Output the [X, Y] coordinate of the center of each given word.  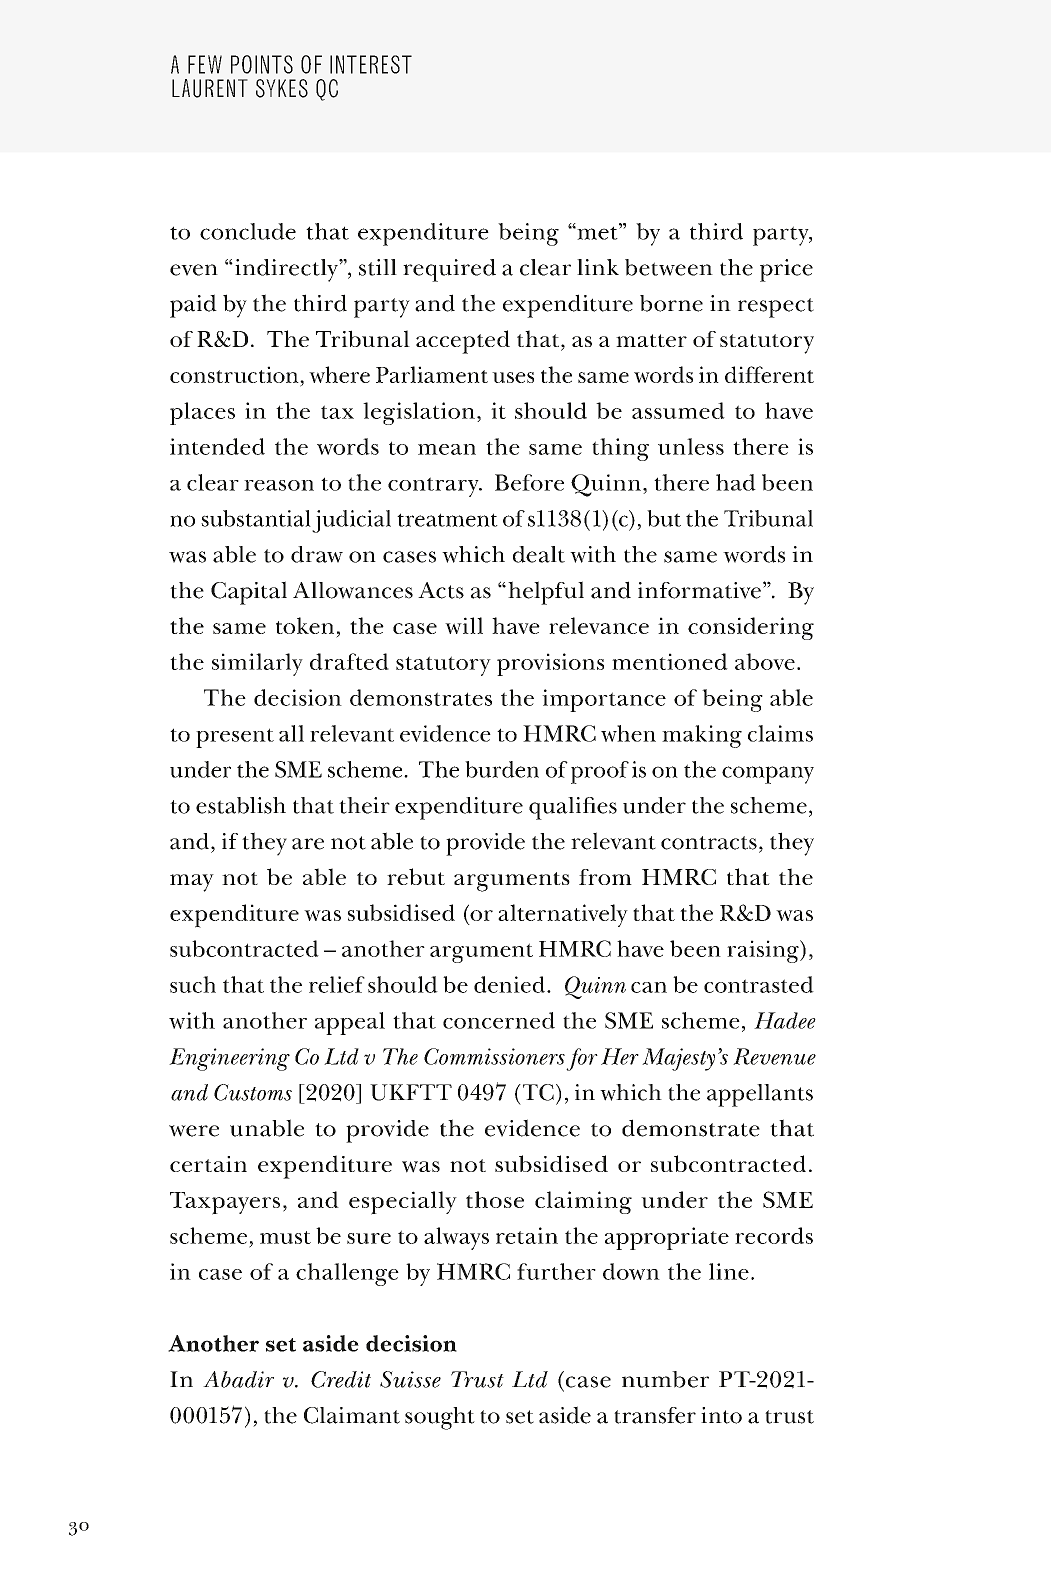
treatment [447, 520]
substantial [256, 518]
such [193, 984]
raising [764, 951]
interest [371, 64]
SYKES [282, 88]
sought [440, 1418]
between [669, 267]
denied [511, 984]
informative [699, 590]
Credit [341, 1379]
